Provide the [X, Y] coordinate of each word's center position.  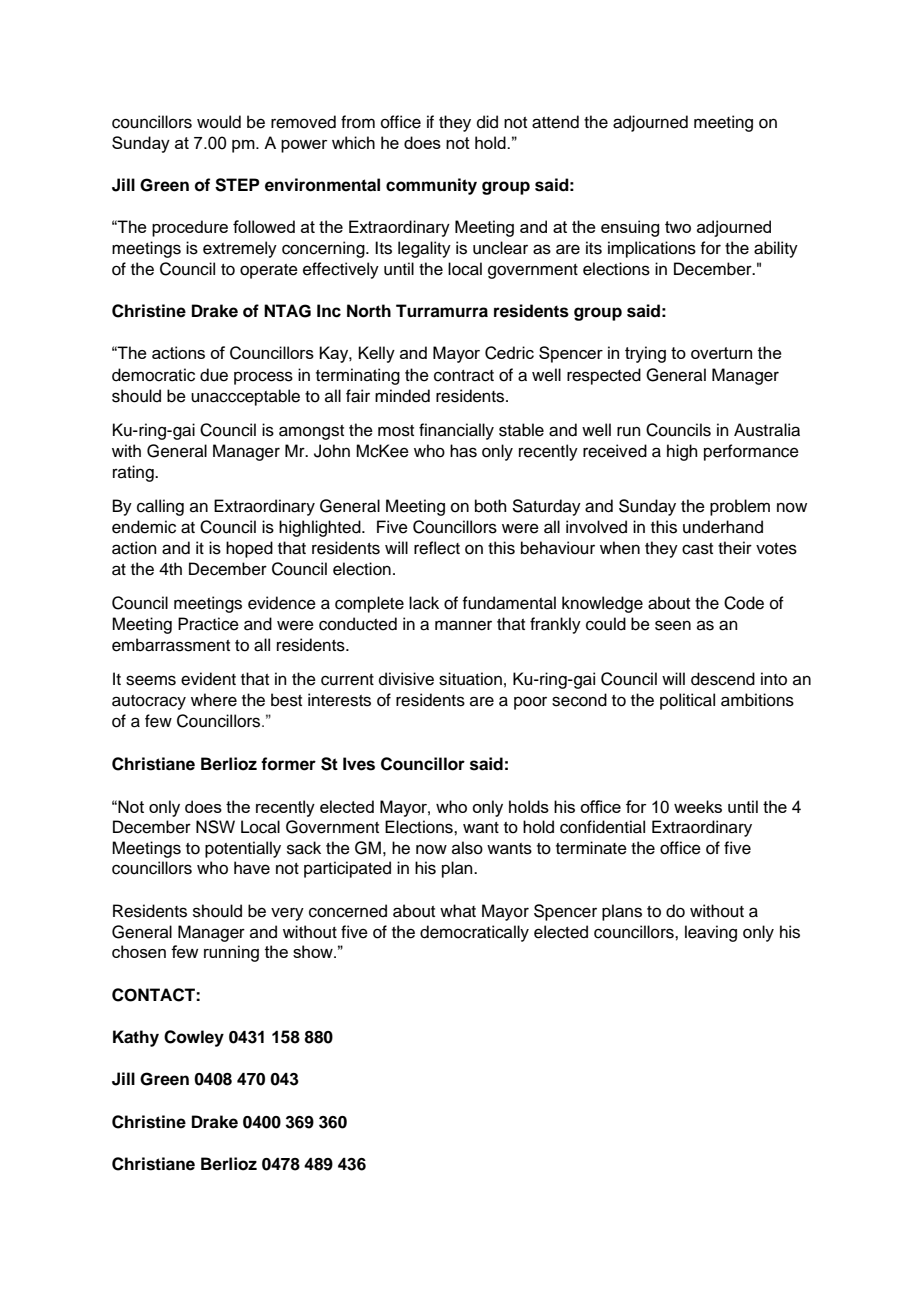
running [231, 953]
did [487, 122]
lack [424, 603]
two [678, 227]
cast [697, 549]
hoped [249, 549]
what [458, 910]
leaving [711, 933]
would [219, 122]
